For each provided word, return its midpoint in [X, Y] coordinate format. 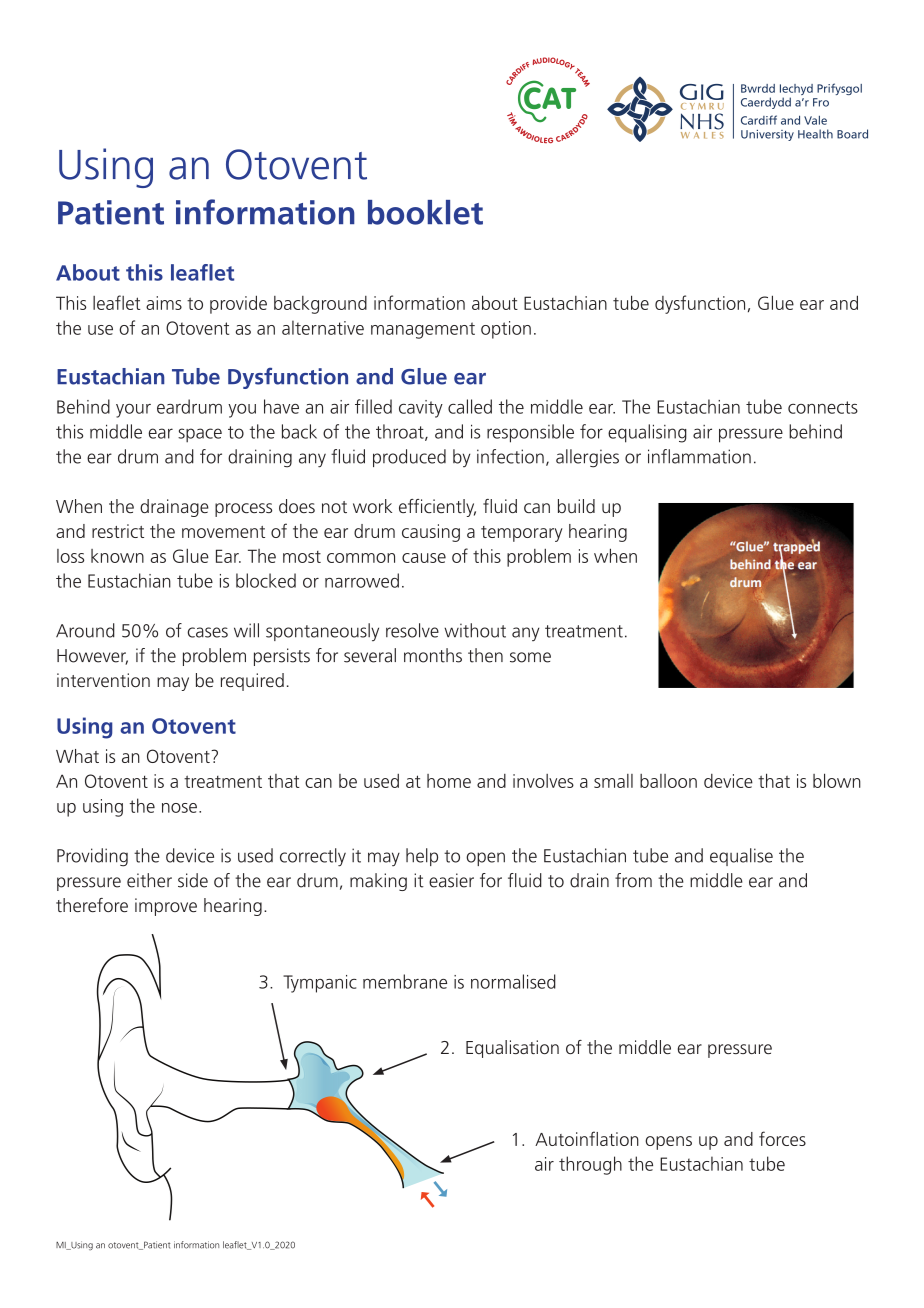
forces [782, 1138]
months [433, 655]
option [506, 330]
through [590, 1165]
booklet [425, 212]
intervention [103, 680]
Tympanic [320, 984]
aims [164, 303]
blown [837, 780]
